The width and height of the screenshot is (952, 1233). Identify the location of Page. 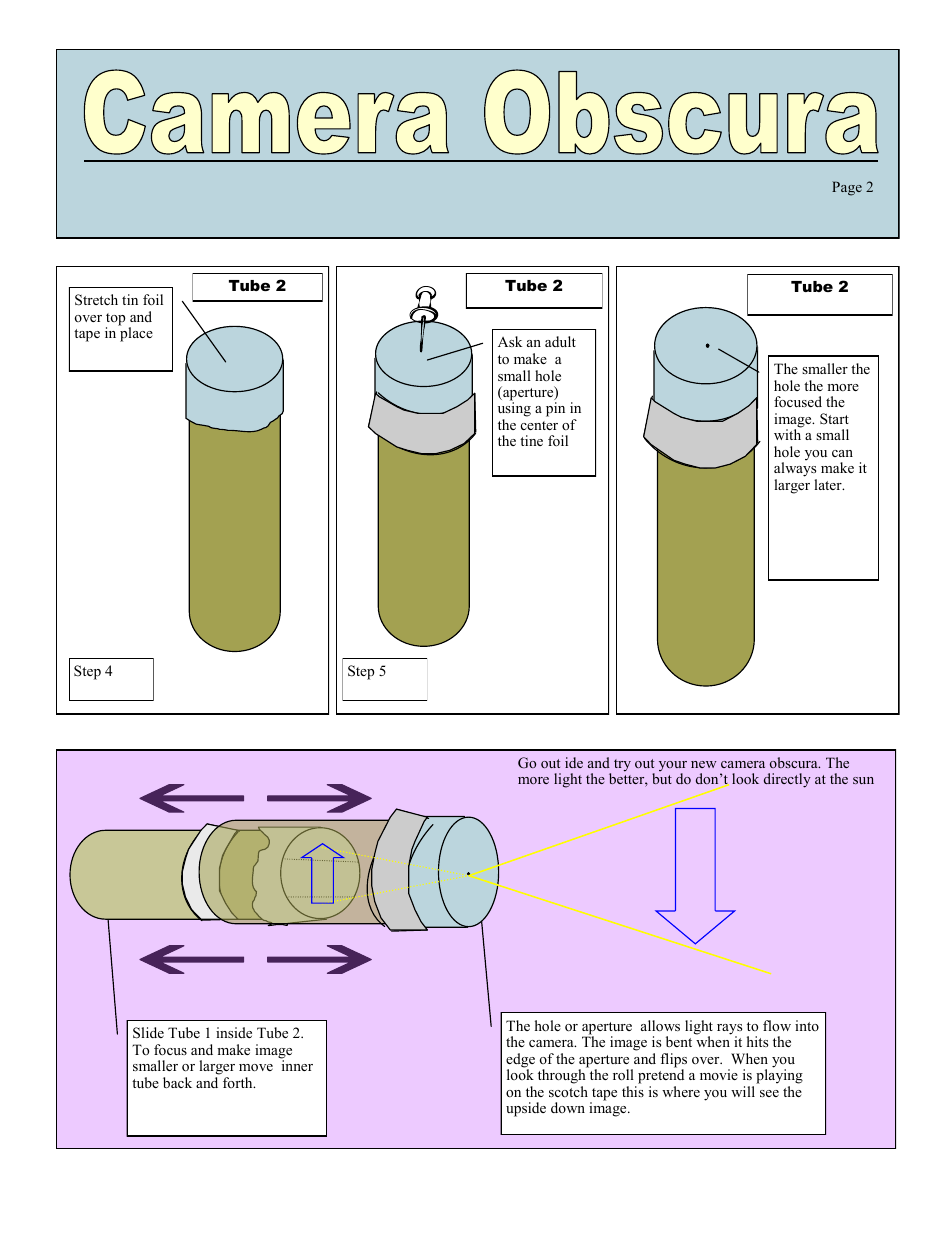
(847, 188).
